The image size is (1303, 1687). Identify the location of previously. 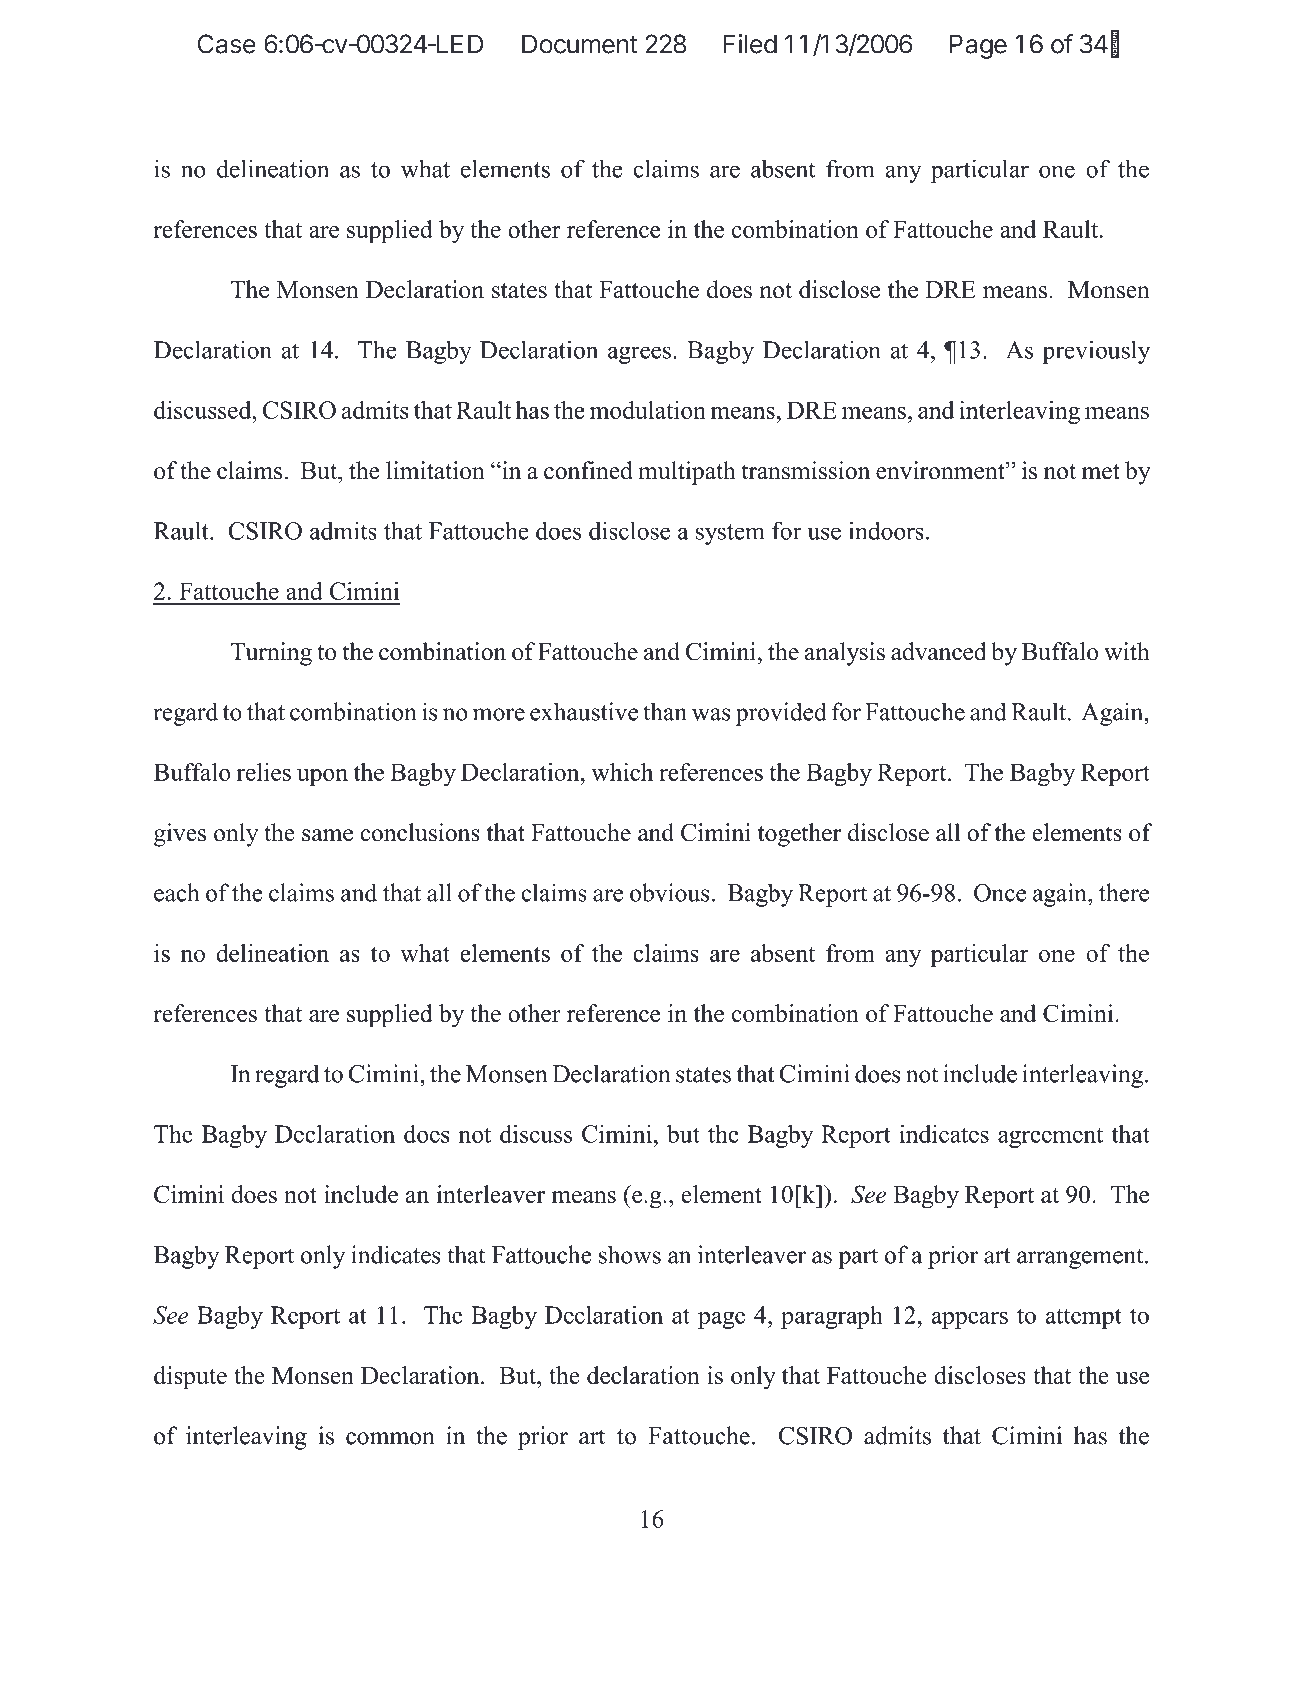
(1096, 352).
